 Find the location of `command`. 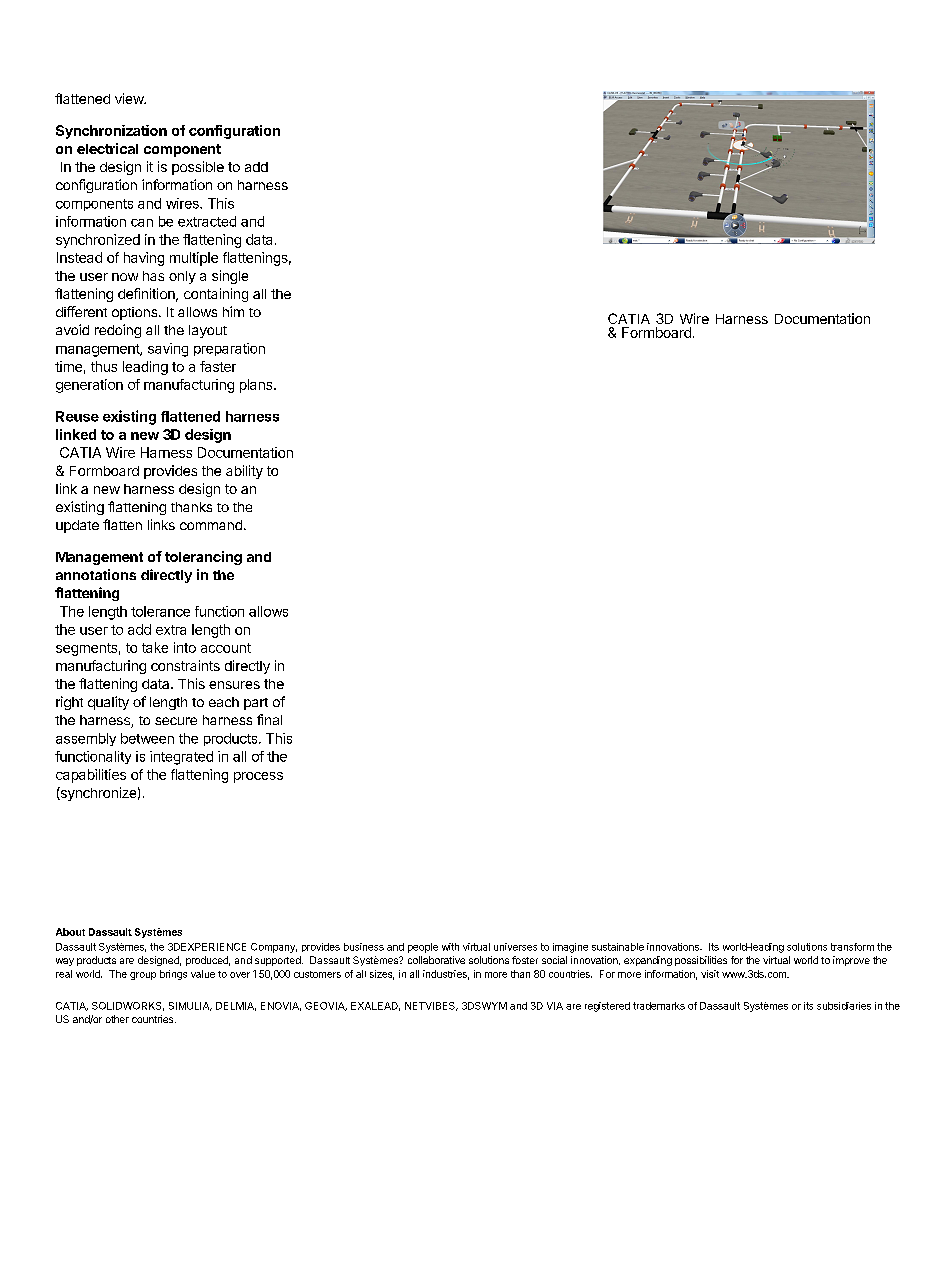

command is located at coordinates (211, 525).
